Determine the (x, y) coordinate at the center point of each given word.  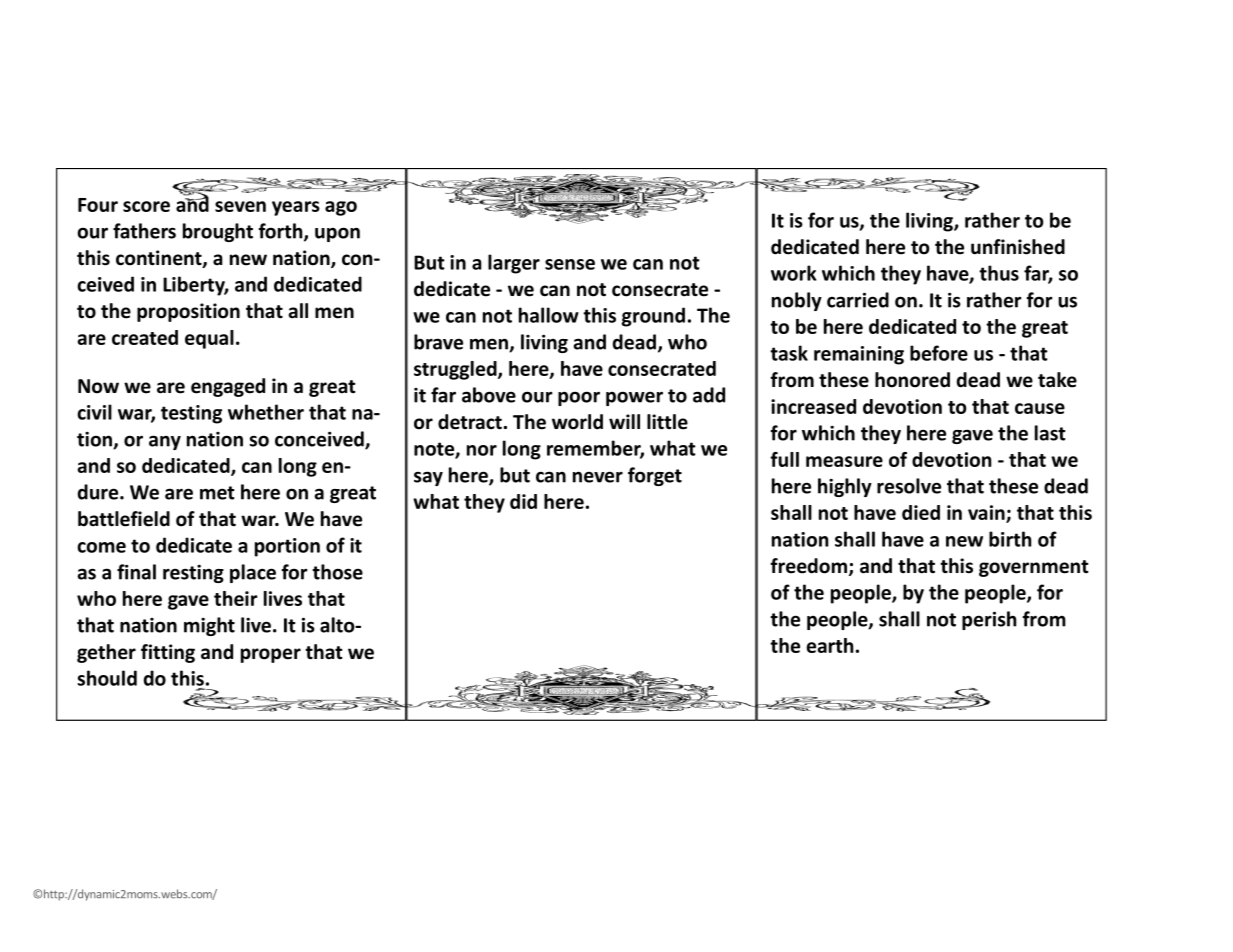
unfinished (1018, 247)
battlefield (124, 519)
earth (830, 645)
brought (218, 232)
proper (271, 655)
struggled (456, 370)
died (921, 512)
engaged (228, 387)
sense (570, 264)
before (939, 353)
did (523, 501)
